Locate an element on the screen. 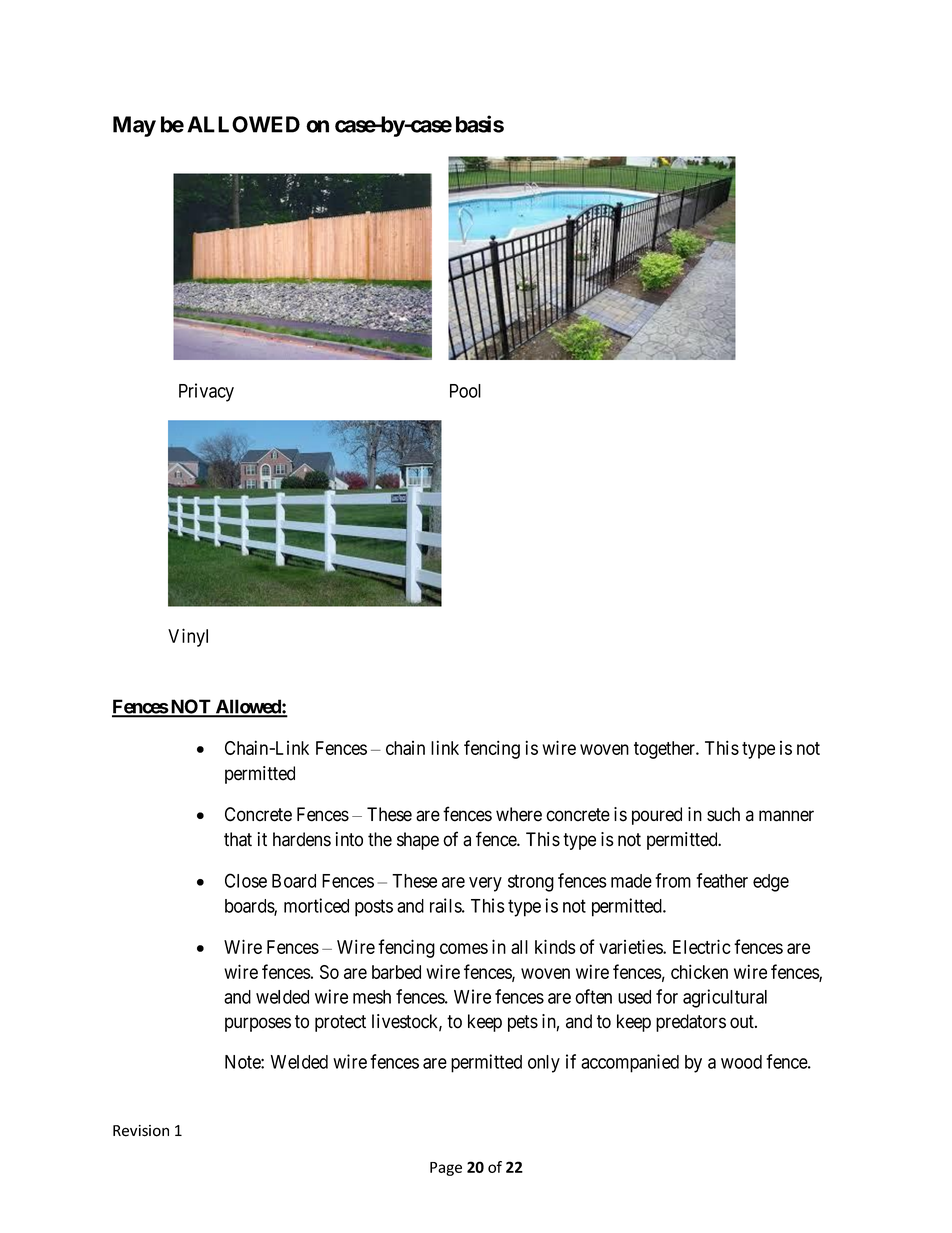 Image resolution: width=952 pixels, height=1233 pixels. together is located at coordinates (666, 750).
